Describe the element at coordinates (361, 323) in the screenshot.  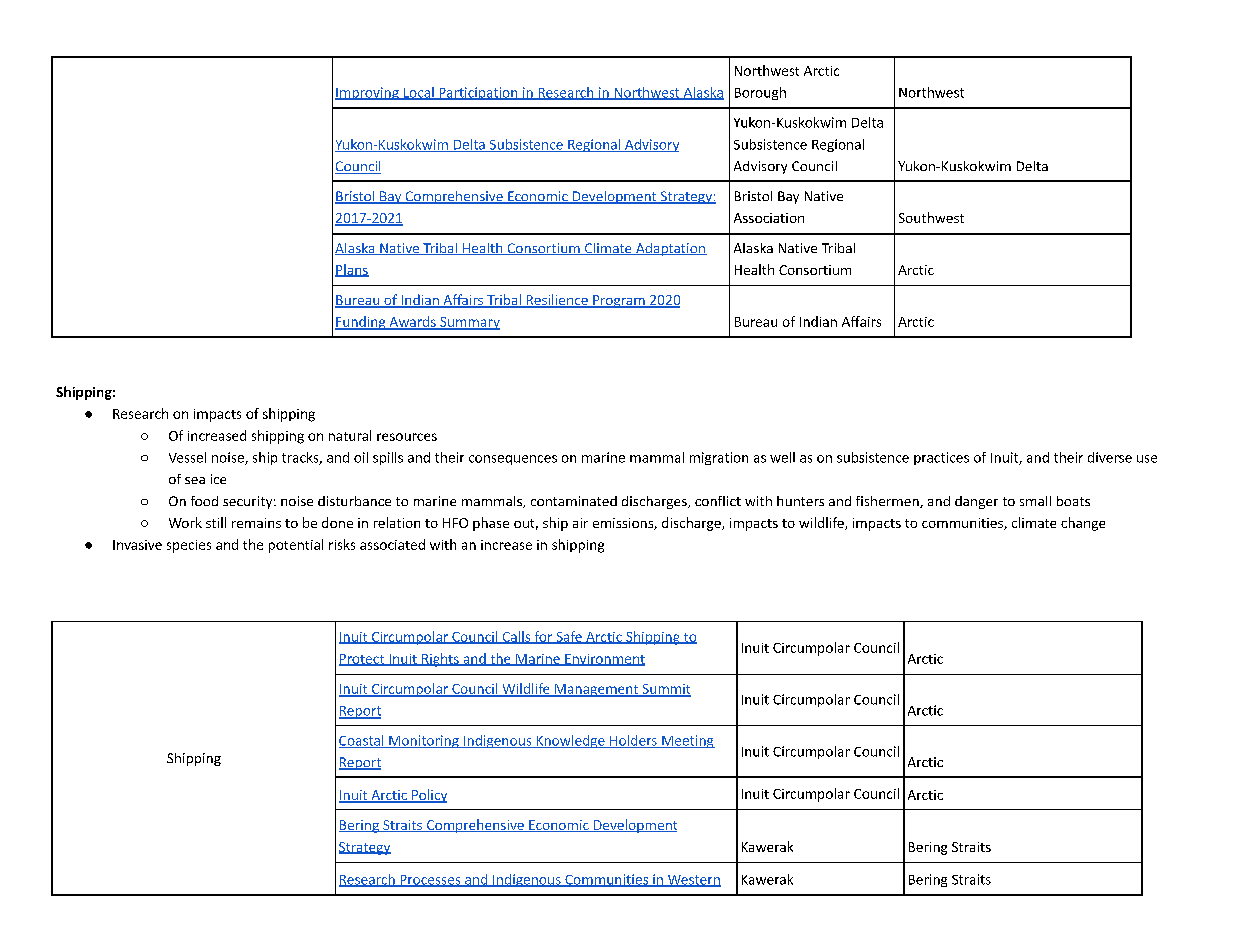
I see `Funding` at that location.
